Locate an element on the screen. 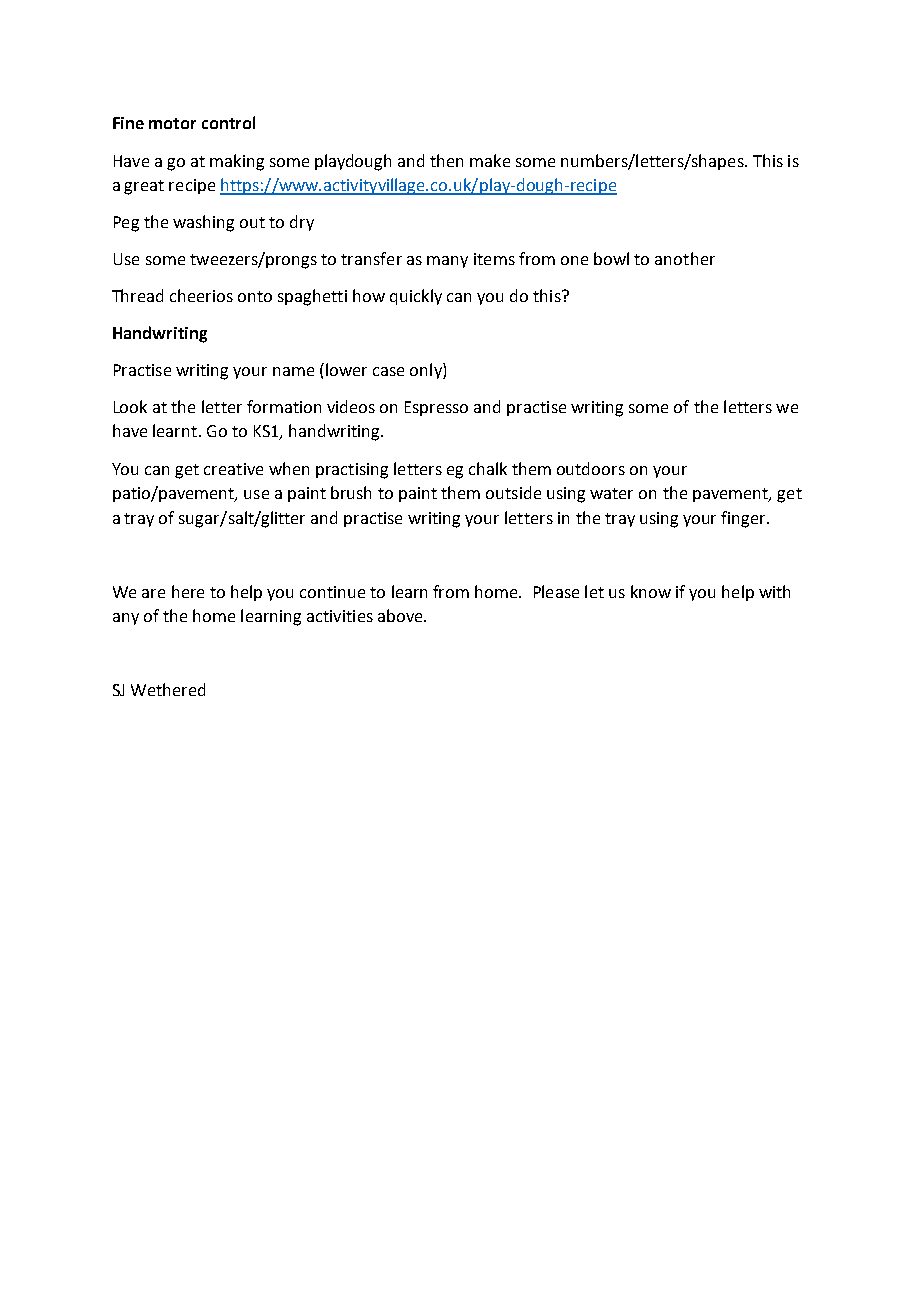 This screenshot has width=924, height=1308. only is located at coordinates (427, 371).
